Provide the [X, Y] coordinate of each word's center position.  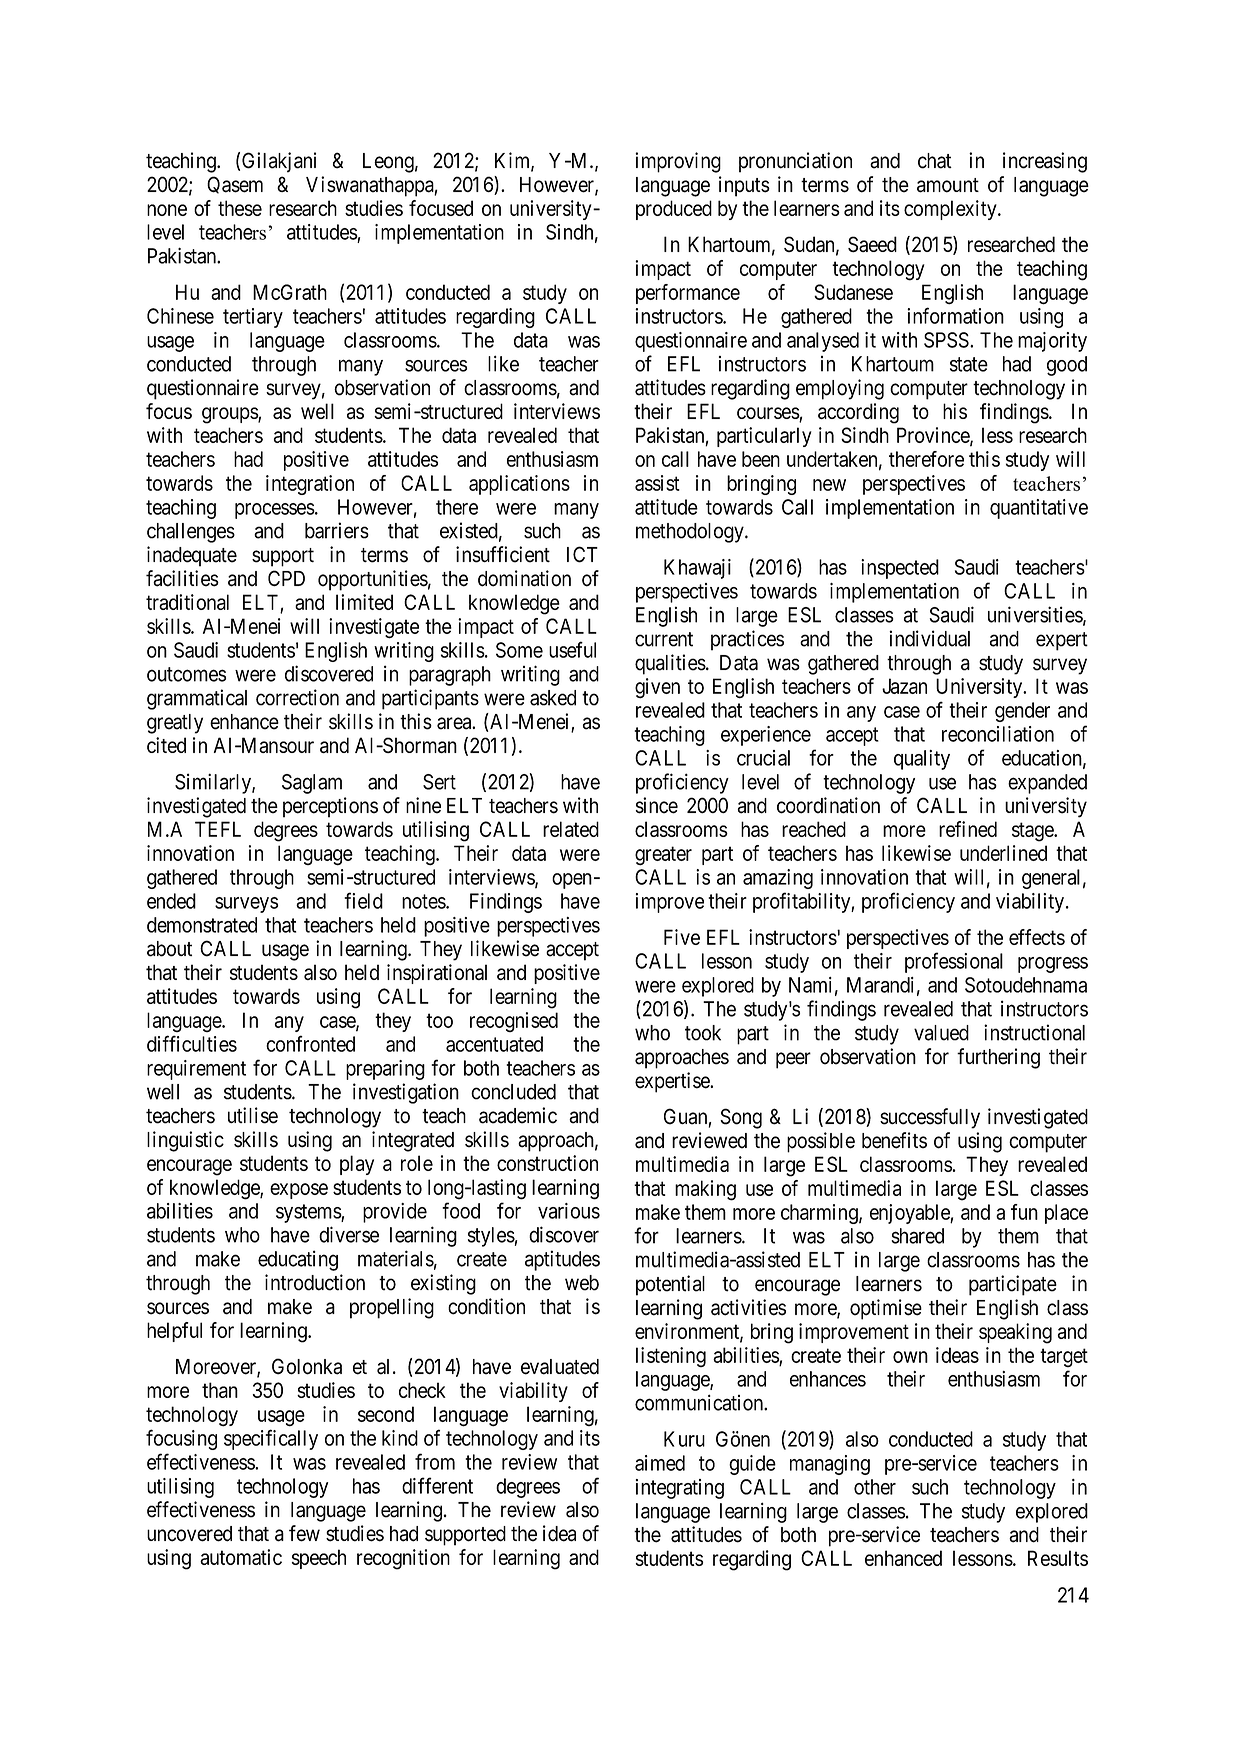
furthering [998, 1058]
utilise [253, 1115]
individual [929, 638]
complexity [951, 210]
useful [572, 649]
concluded [513, 1092]
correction [297, 697]
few [304, 1533]
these [240, 208]
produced [674, 210]
